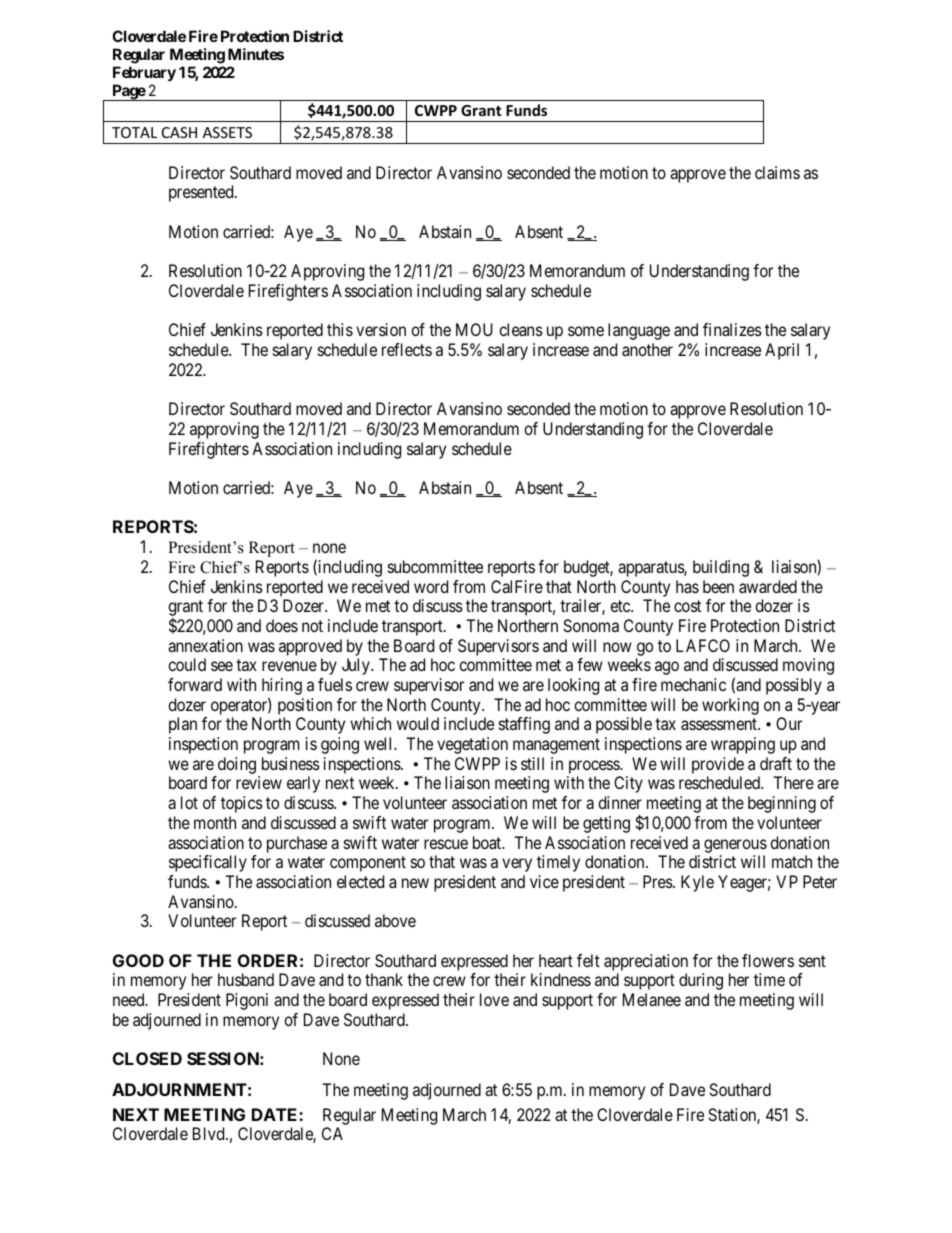  What do you see at coordinates (407, 349) in the screenshot?
I see `reflects` at bounding box center [407, 349].
